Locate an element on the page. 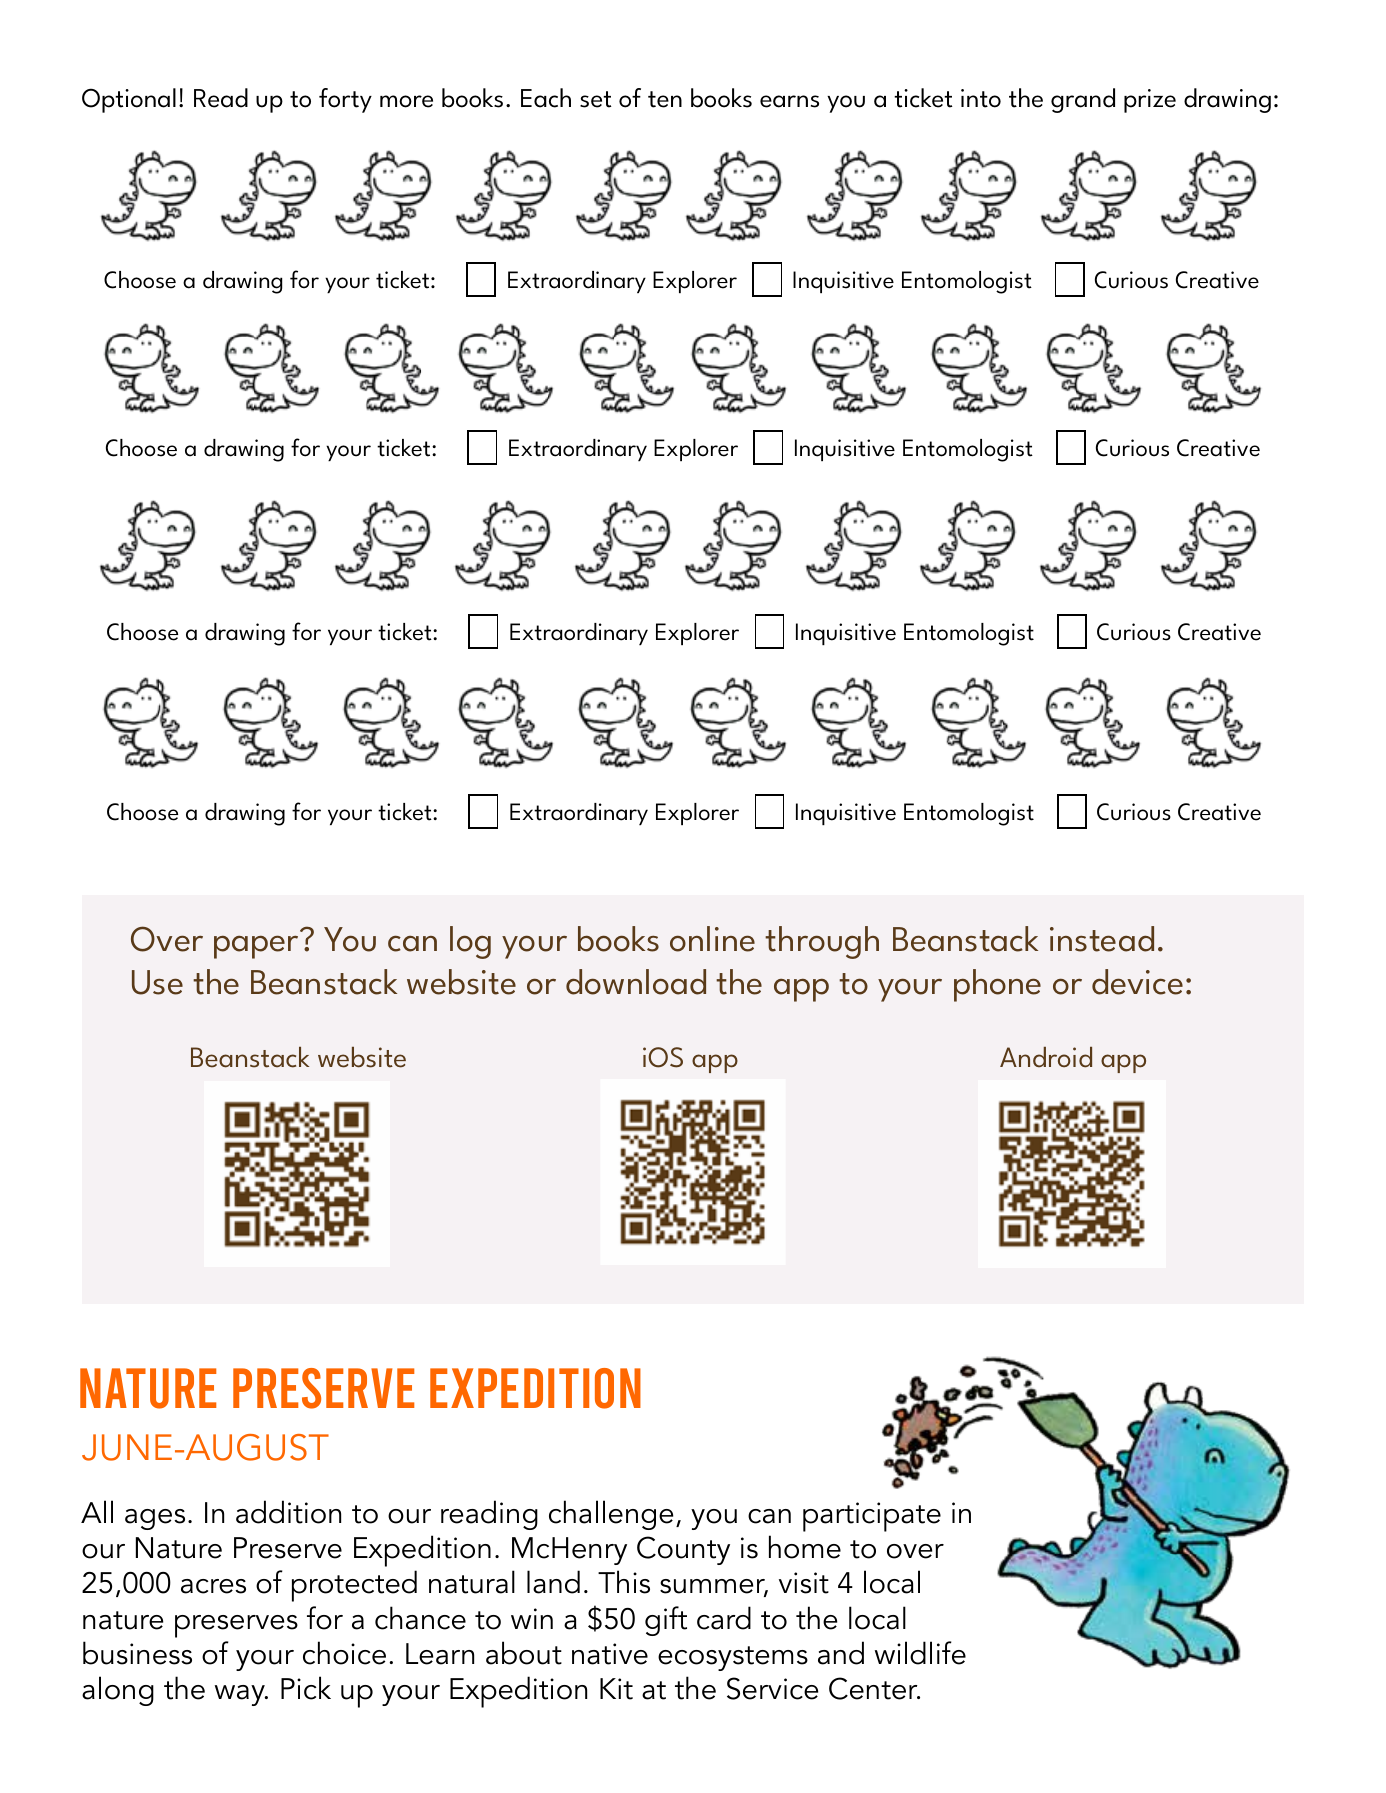 The width and height of the image is (1386, 1793). into is located at coordinates (981, 98).
